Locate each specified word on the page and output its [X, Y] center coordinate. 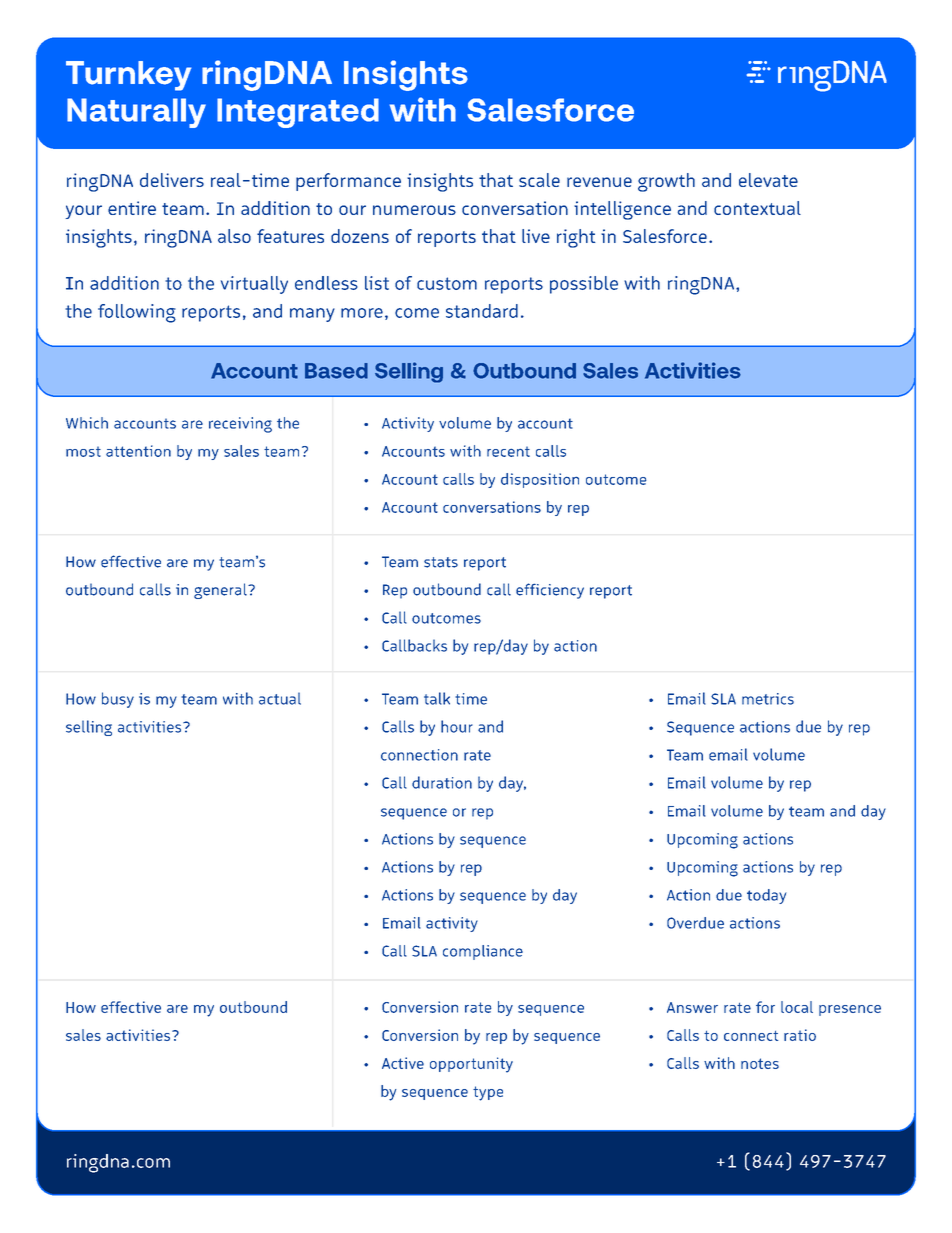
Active [403, 1063]
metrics [768, 699]
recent [508, 451]
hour [457, 726]
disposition [540, 480]
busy [118, 700]
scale [539, 180]
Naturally [136, 113]
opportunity [471, 1065]
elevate [768, 180]
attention [138, 451]
